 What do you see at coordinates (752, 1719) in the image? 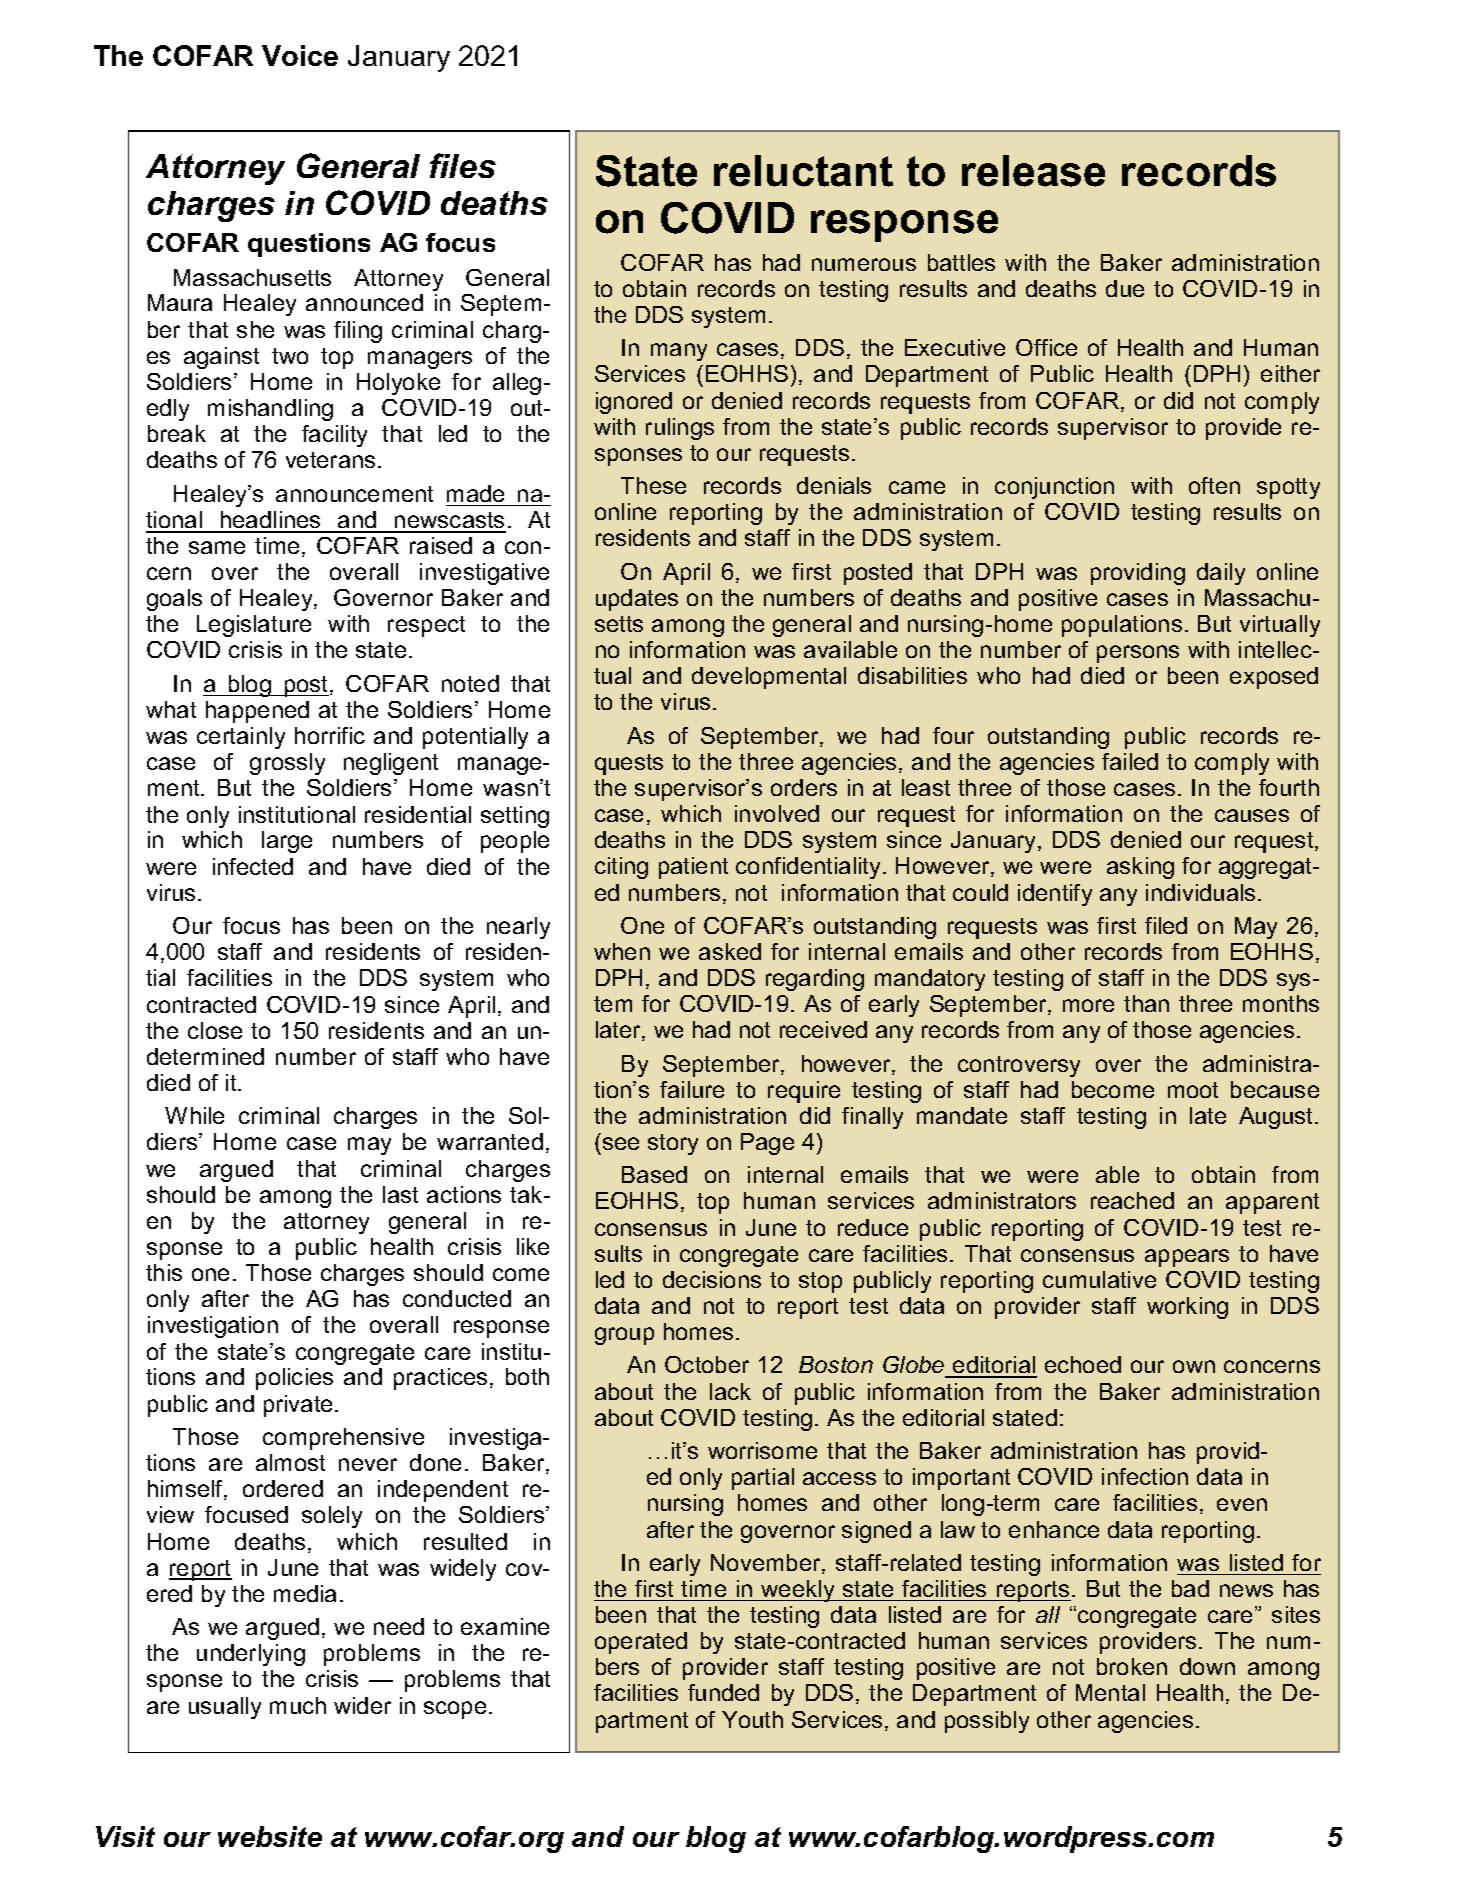
I see `Youth` at bounding box center [752, 1719].
